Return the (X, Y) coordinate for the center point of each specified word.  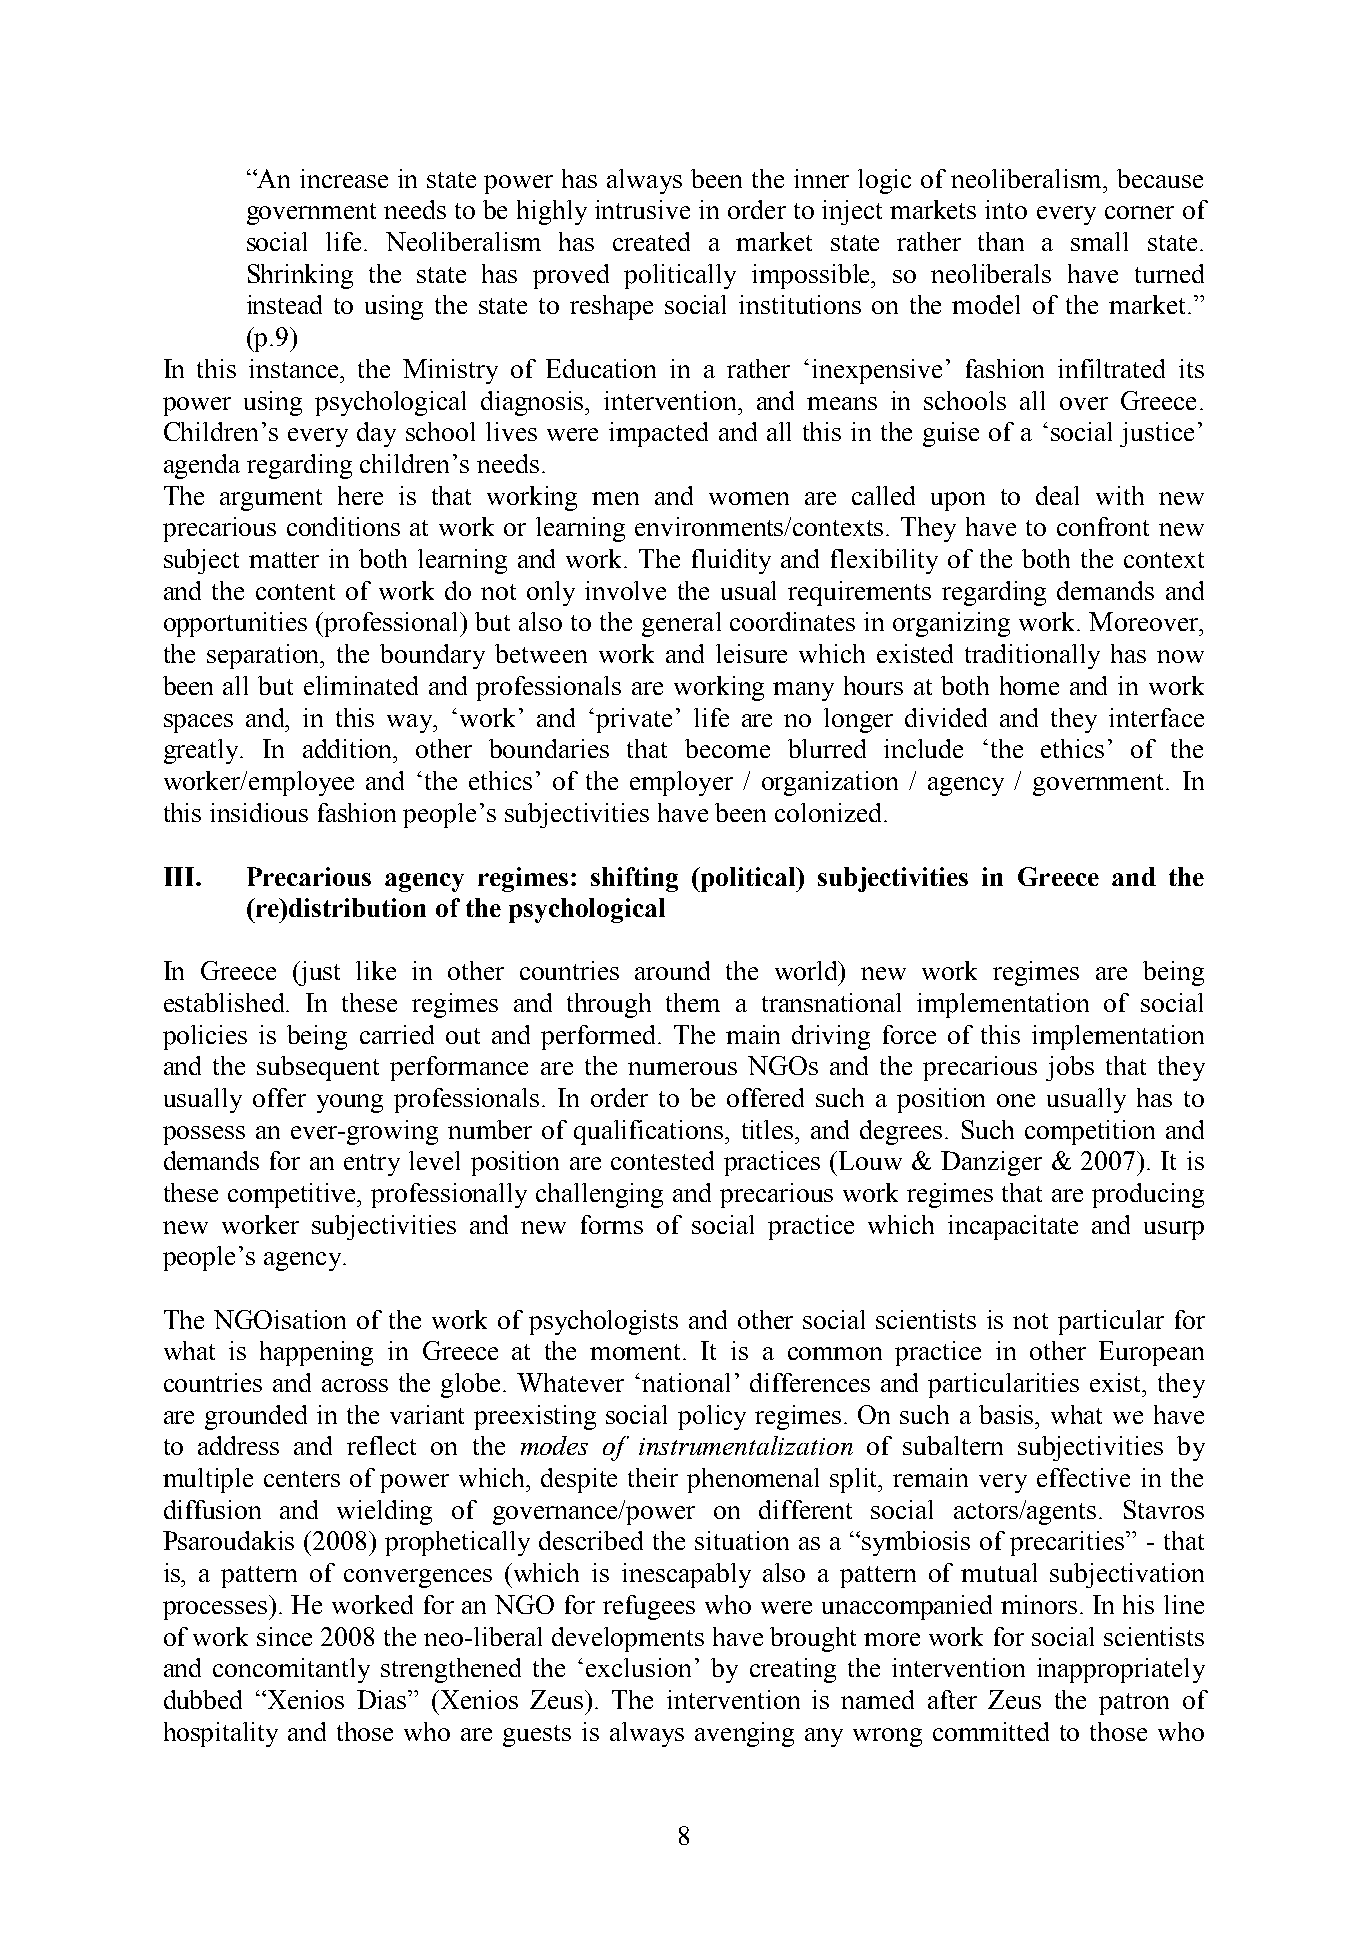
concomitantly (291, 1670)
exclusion (638, 1667)
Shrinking (300, 276)
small (1099, 241)
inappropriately (1121, 1670)
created (651, 241)
